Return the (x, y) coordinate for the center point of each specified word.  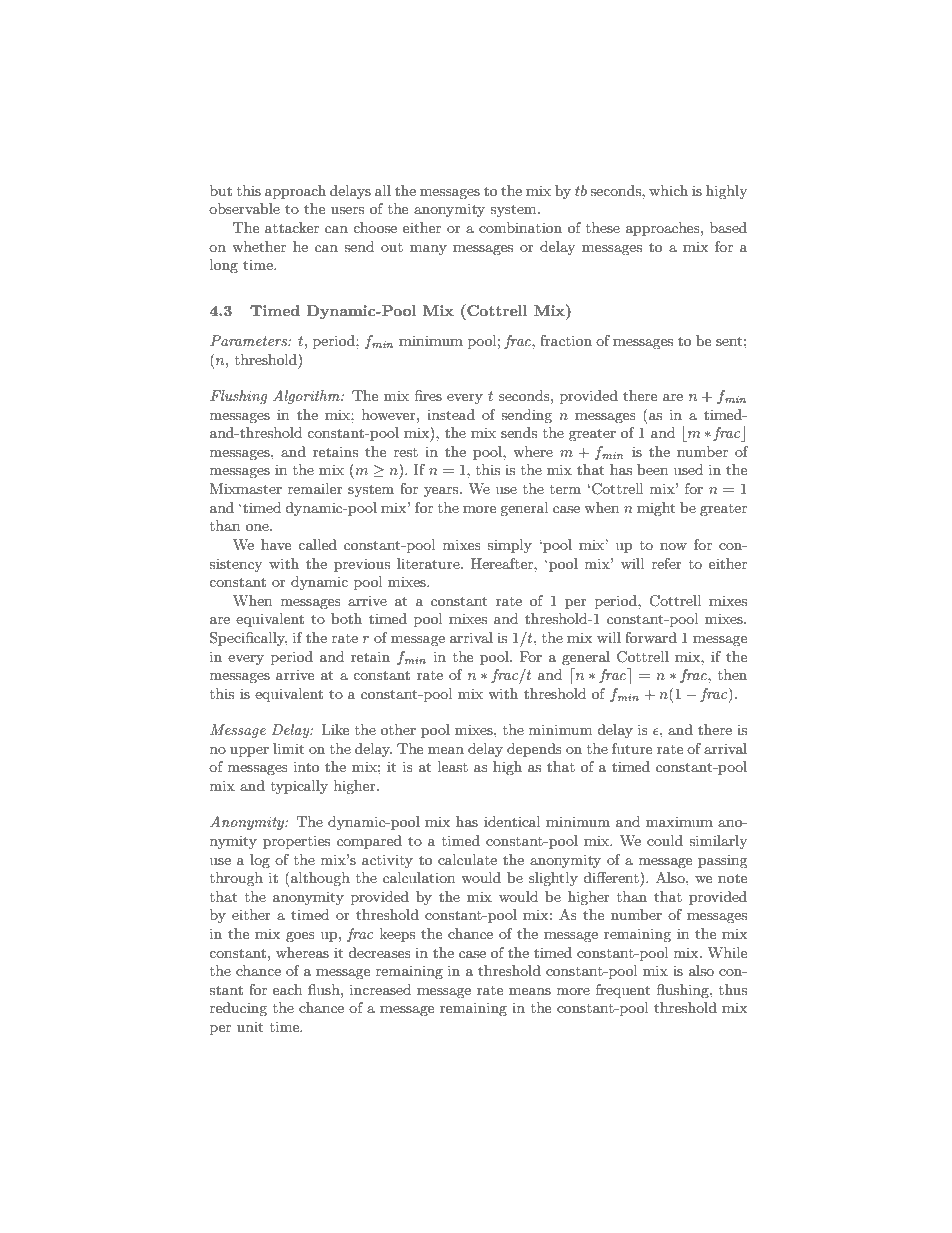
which (668, 190)
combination (520, 227)
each (287, 989)
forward (651, 637)
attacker (292, 227)
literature (429, 563)
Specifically (248, 639)
